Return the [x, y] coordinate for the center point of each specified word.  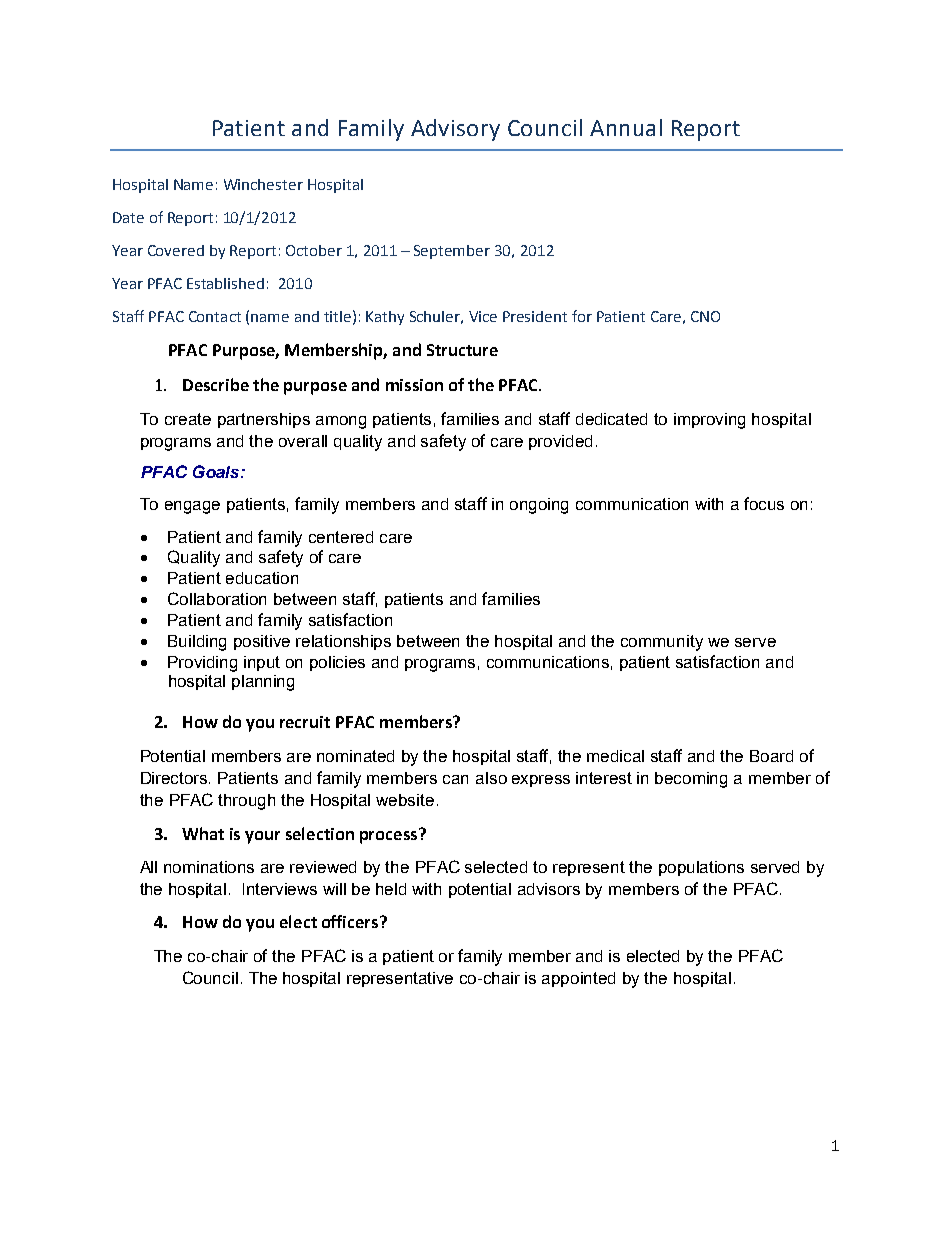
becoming [691, 780]
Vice [483, 316]
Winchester [263, 184]
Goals [217, 471]
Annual [626, 127]
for [582, 316]
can [455, 779]
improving [709, 421]
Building [197, 643]
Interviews [280, 889]
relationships [343, 642]
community [662, 643]
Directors [175, 778]
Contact [215, 316]
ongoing [539, 506]
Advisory [455, 130]
